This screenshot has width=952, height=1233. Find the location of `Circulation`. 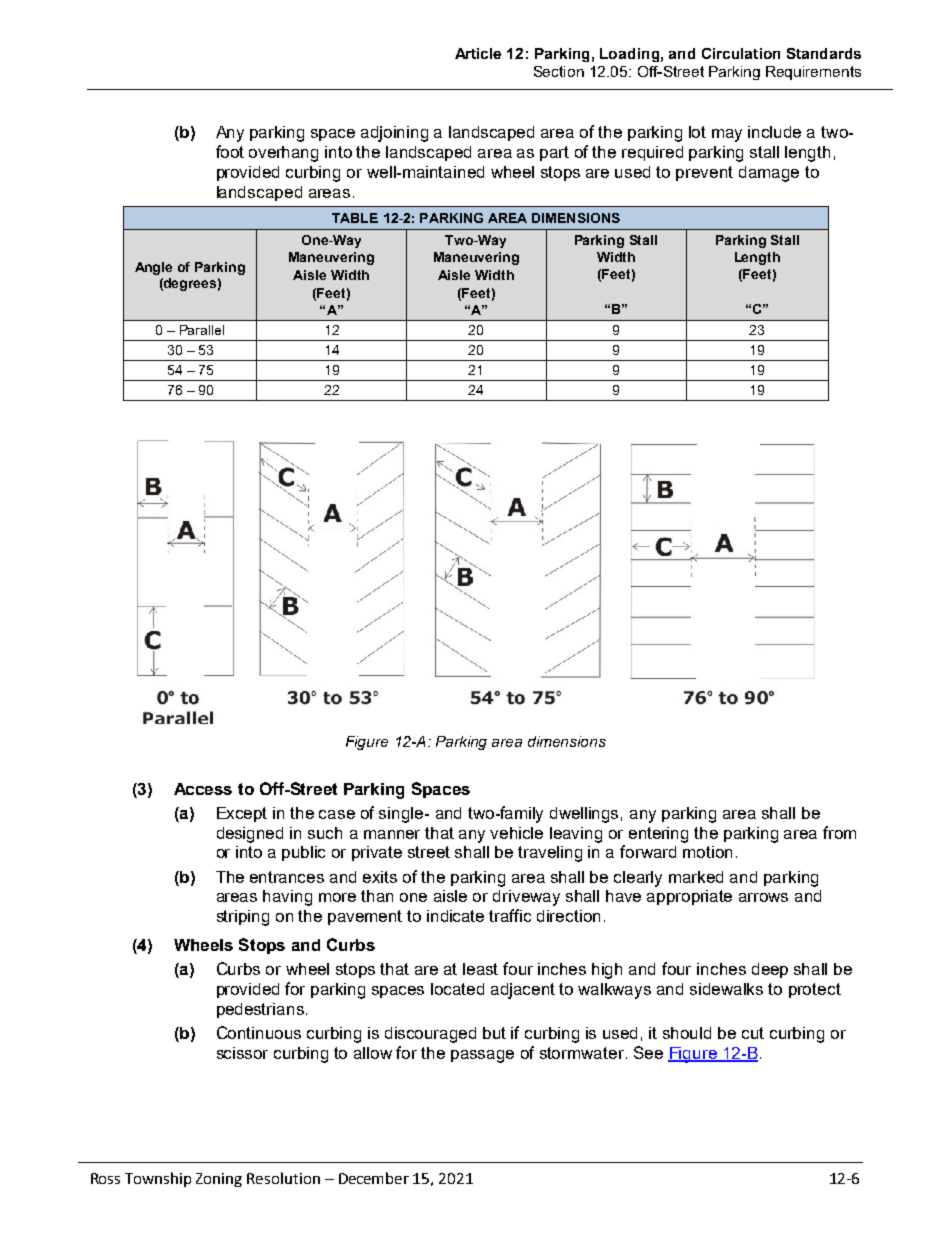

Circulation is located at coordinates (741, 53).
